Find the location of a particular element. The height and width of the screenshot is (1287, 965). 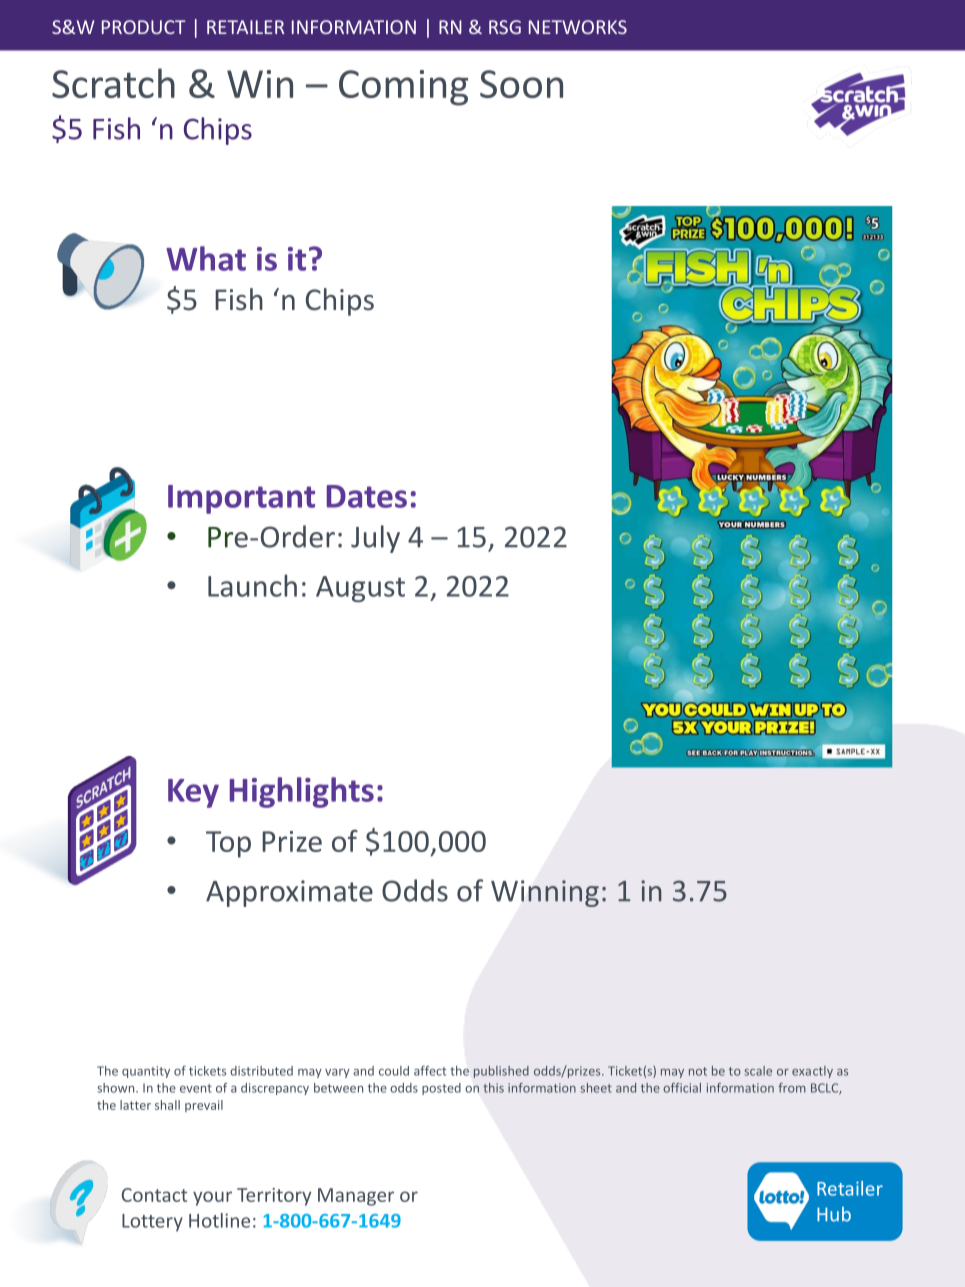

Soon is located at coordinates (521, 84).
